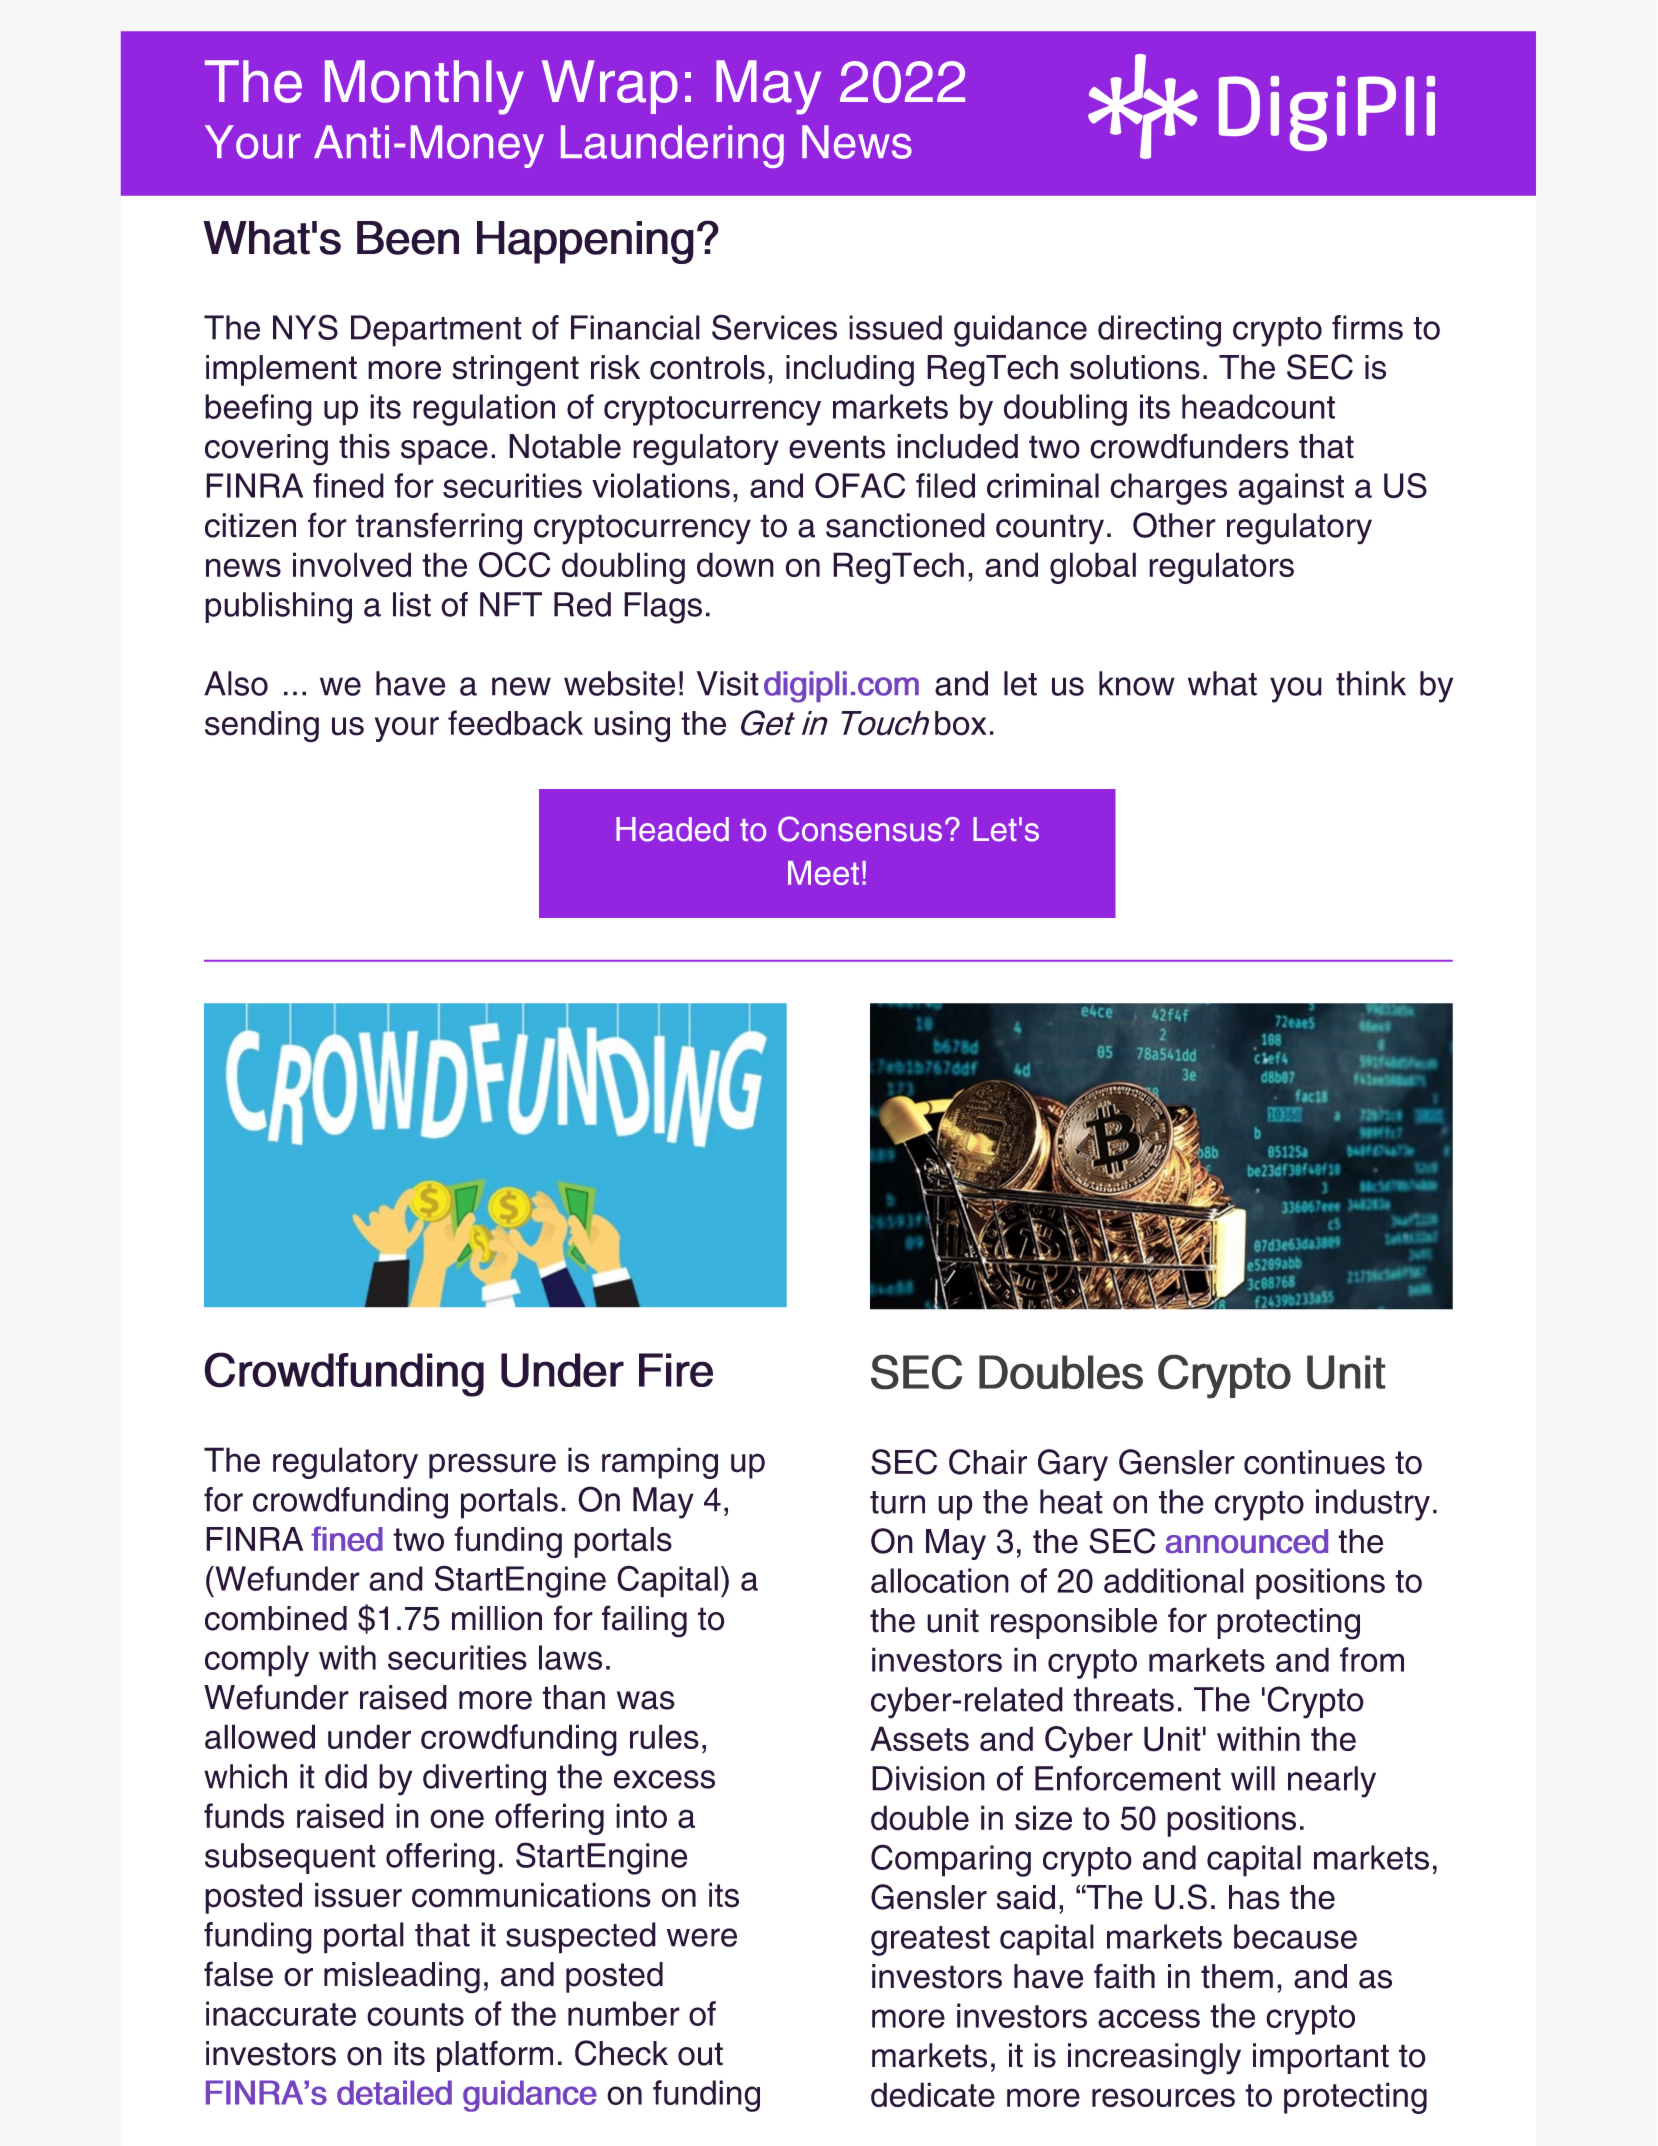 The width and height of the page is (1658, 2146). I want to click on Monthly, so click(424, 87).
